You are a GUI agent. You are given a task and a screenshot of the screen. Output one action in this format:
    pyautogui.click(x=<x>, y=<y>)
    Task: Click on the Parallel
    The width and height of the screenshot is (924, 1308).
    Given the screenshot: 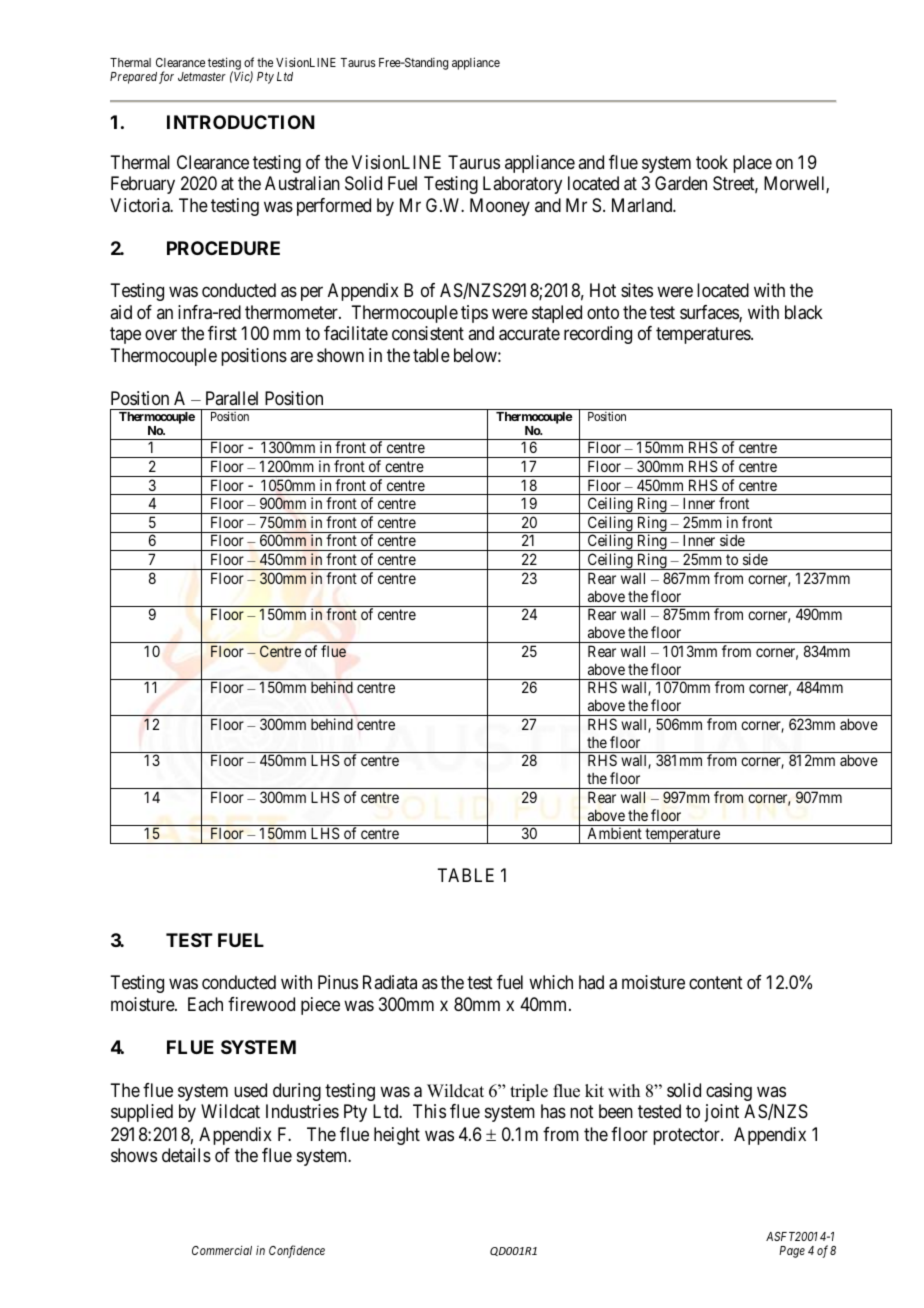 What is the action you would take?
    pyautogui.click(x=232, y=398)
